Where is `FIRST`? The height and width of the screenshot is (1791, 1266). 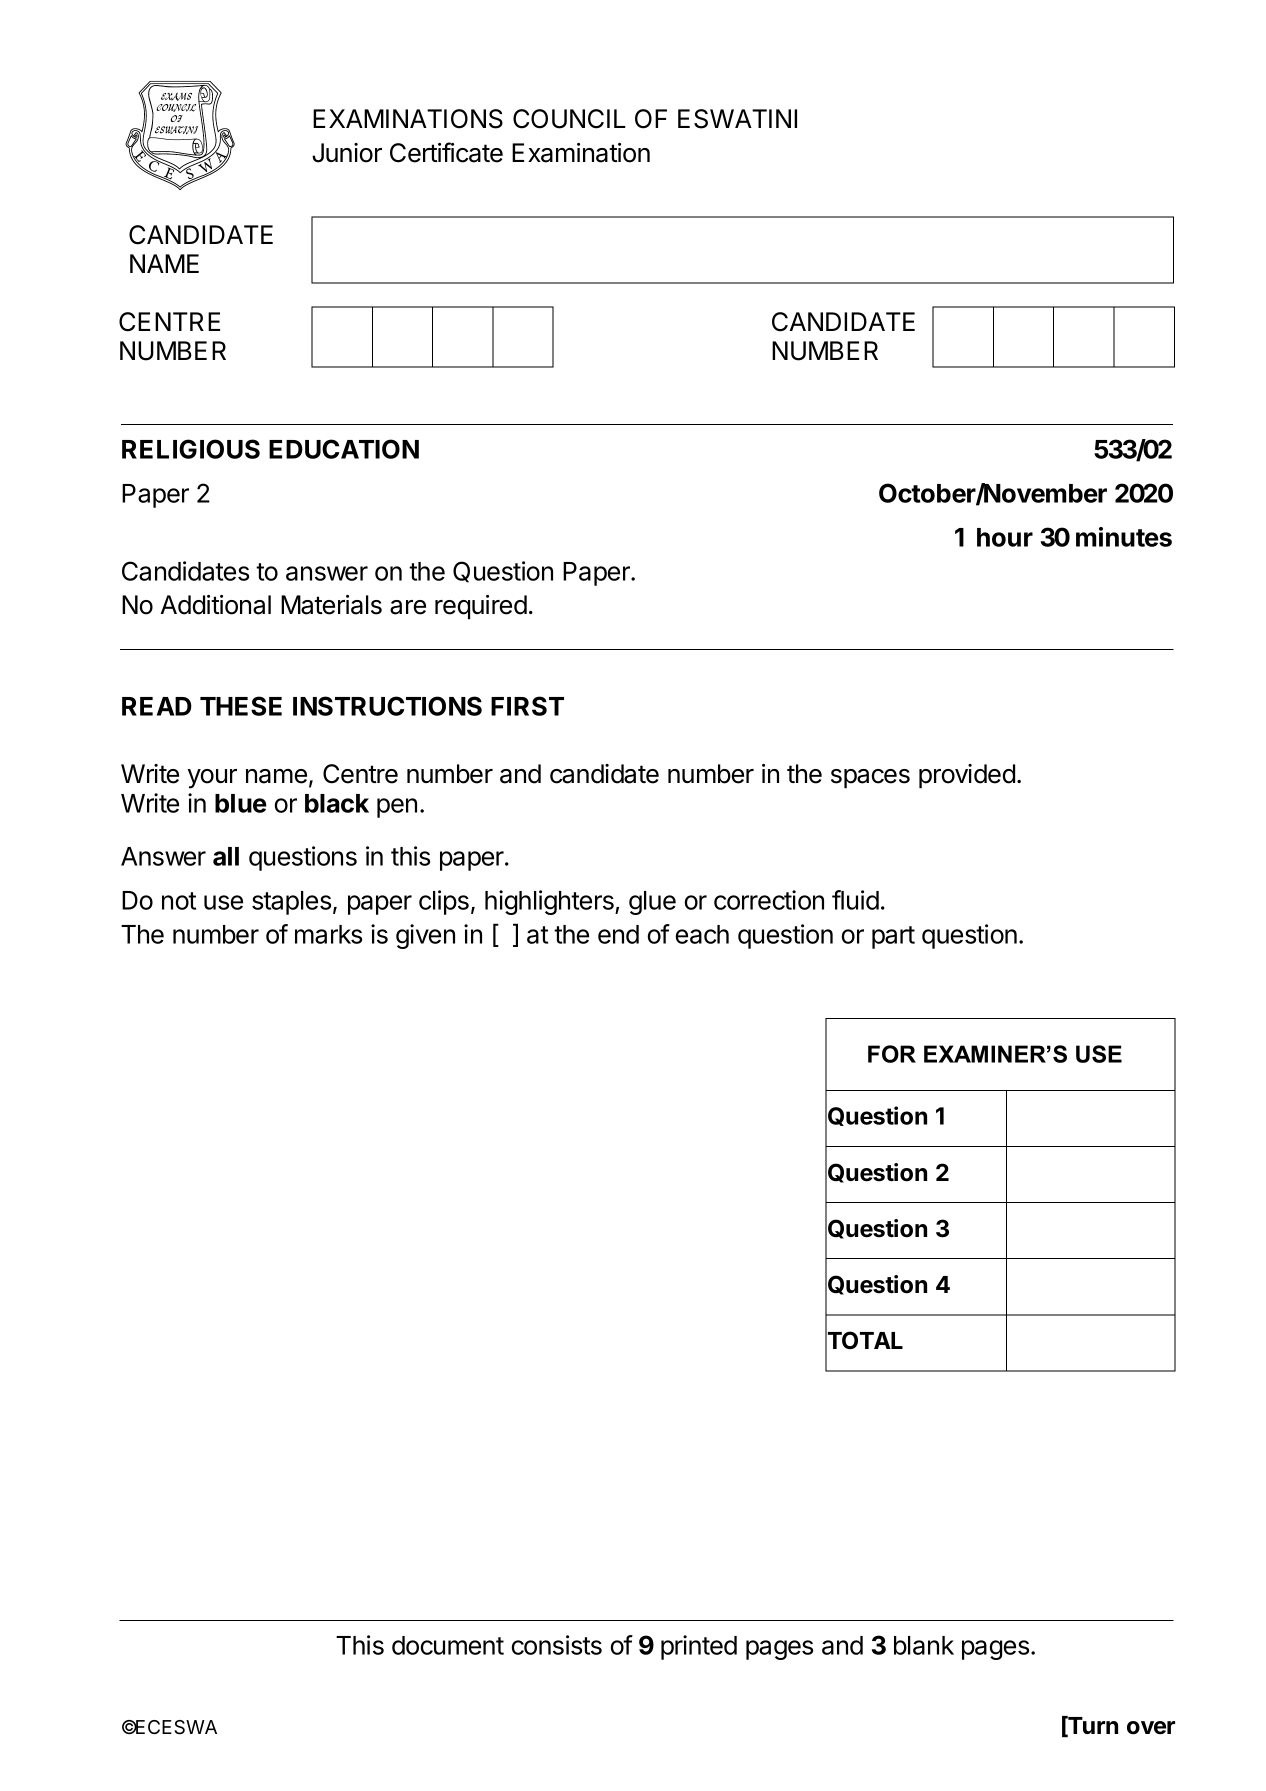
FIRST is located at coordinates (527, 706).
